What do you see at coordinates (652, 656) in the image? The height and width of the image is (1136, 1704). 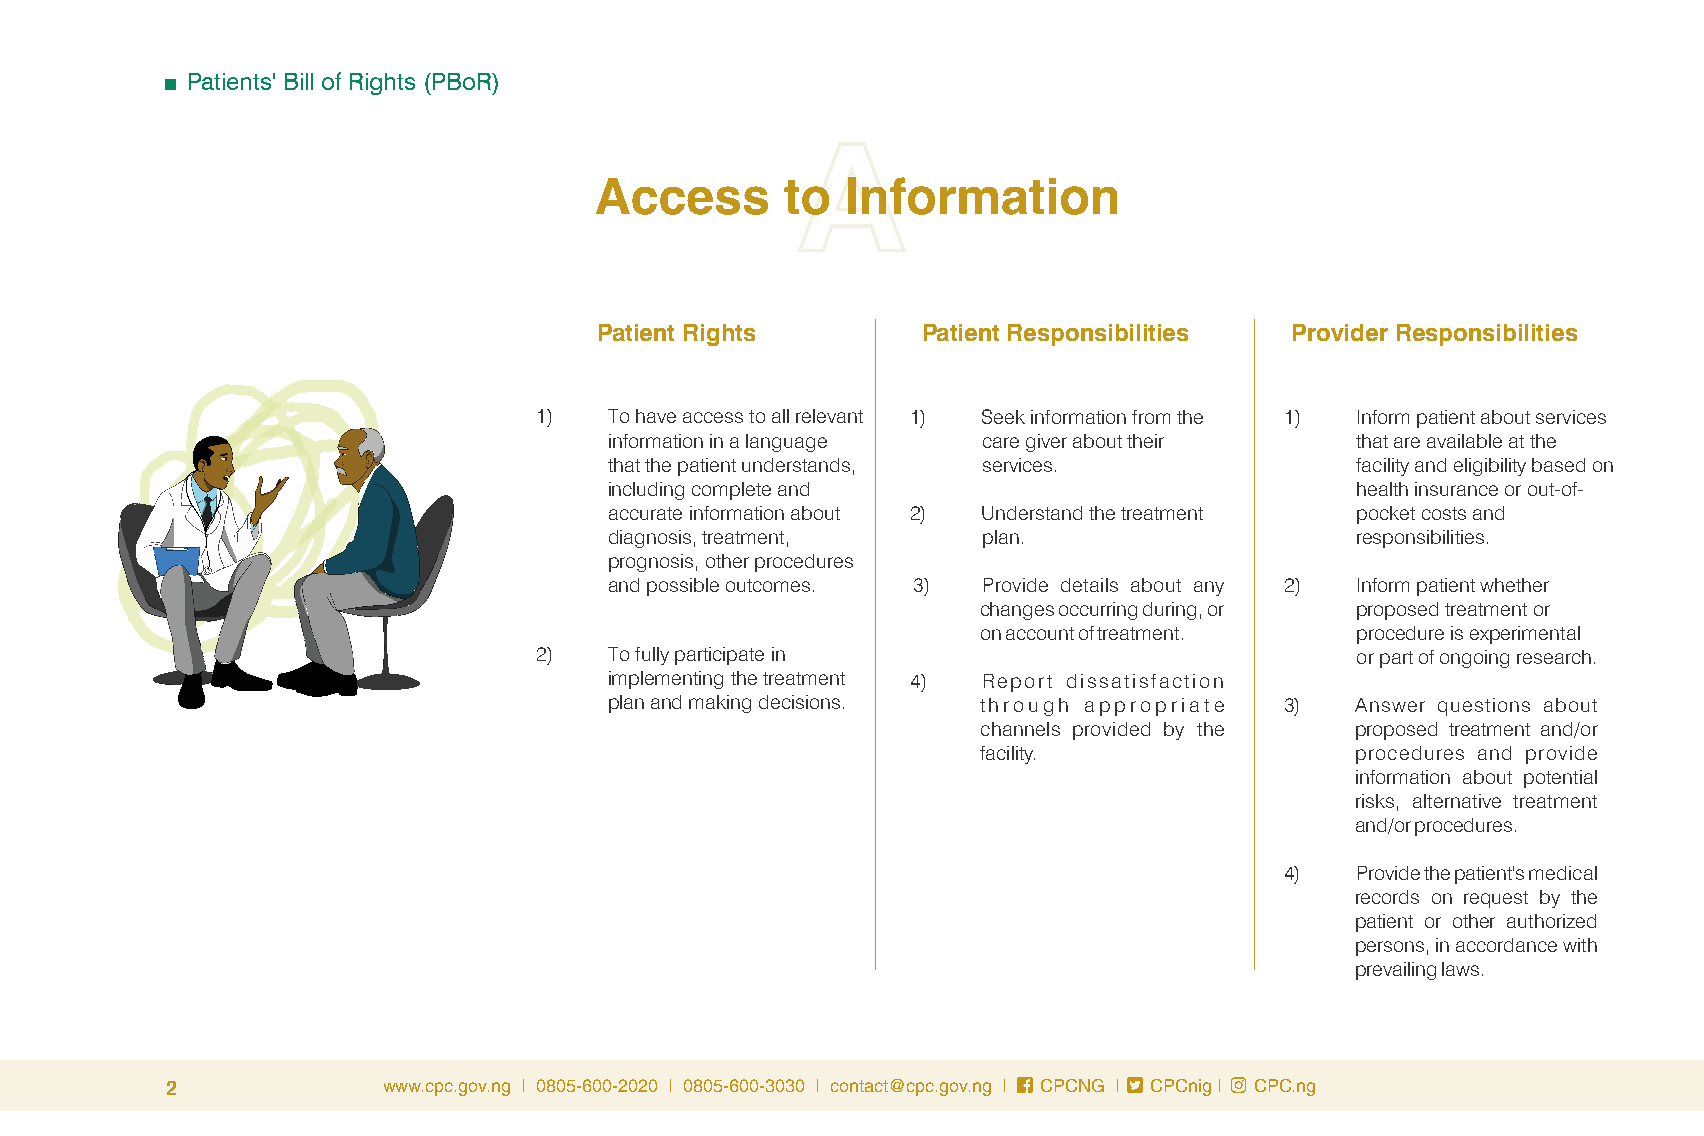 I see `fully` at bounding box center [652, 656].
